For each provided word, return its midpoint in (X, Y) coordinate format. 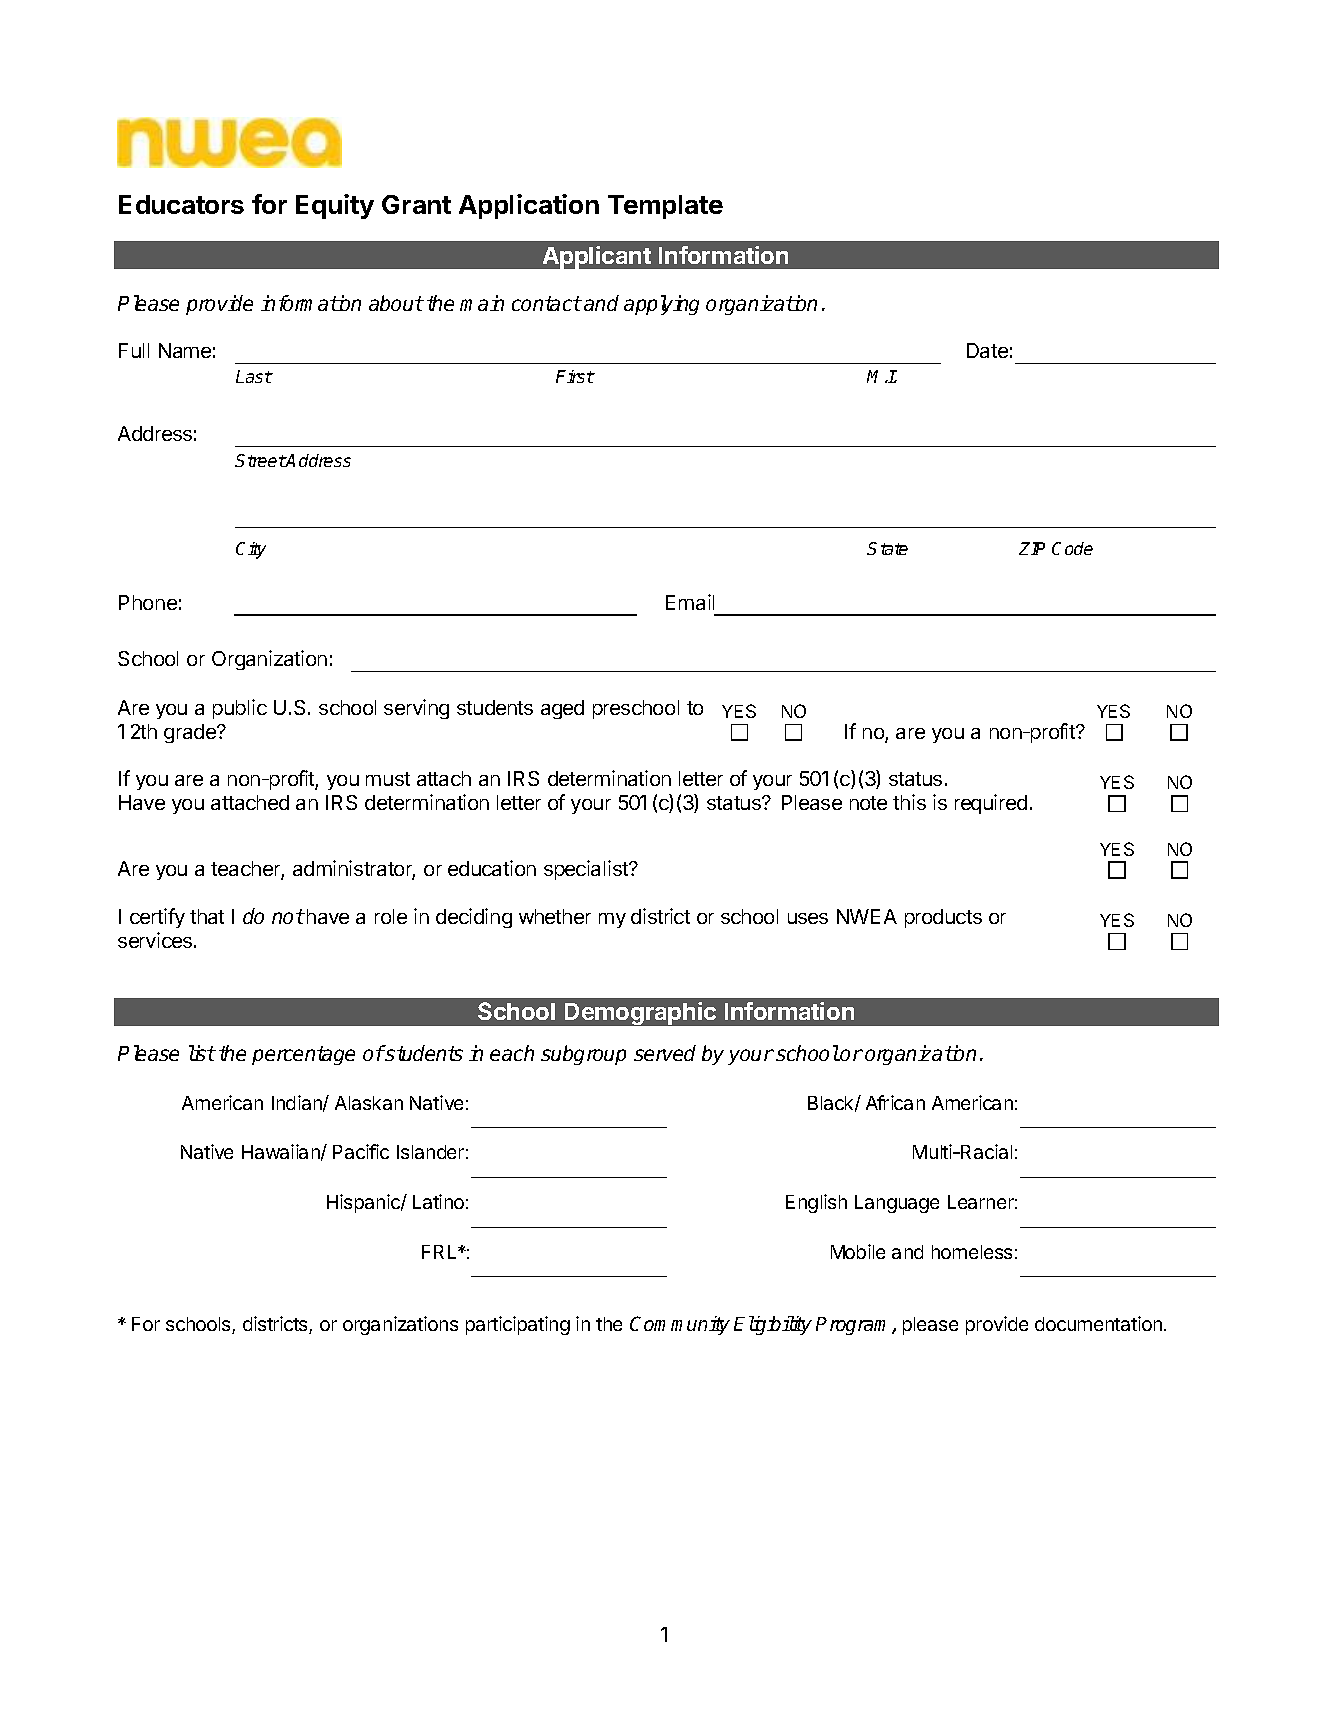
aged (562, 709)
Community (680, 1325)
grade (191, 733)
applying (661, 305)
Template (665, 207)
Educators (181, 204)
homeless (972, 1252)
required (991, 804)
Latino (438, 1201)
